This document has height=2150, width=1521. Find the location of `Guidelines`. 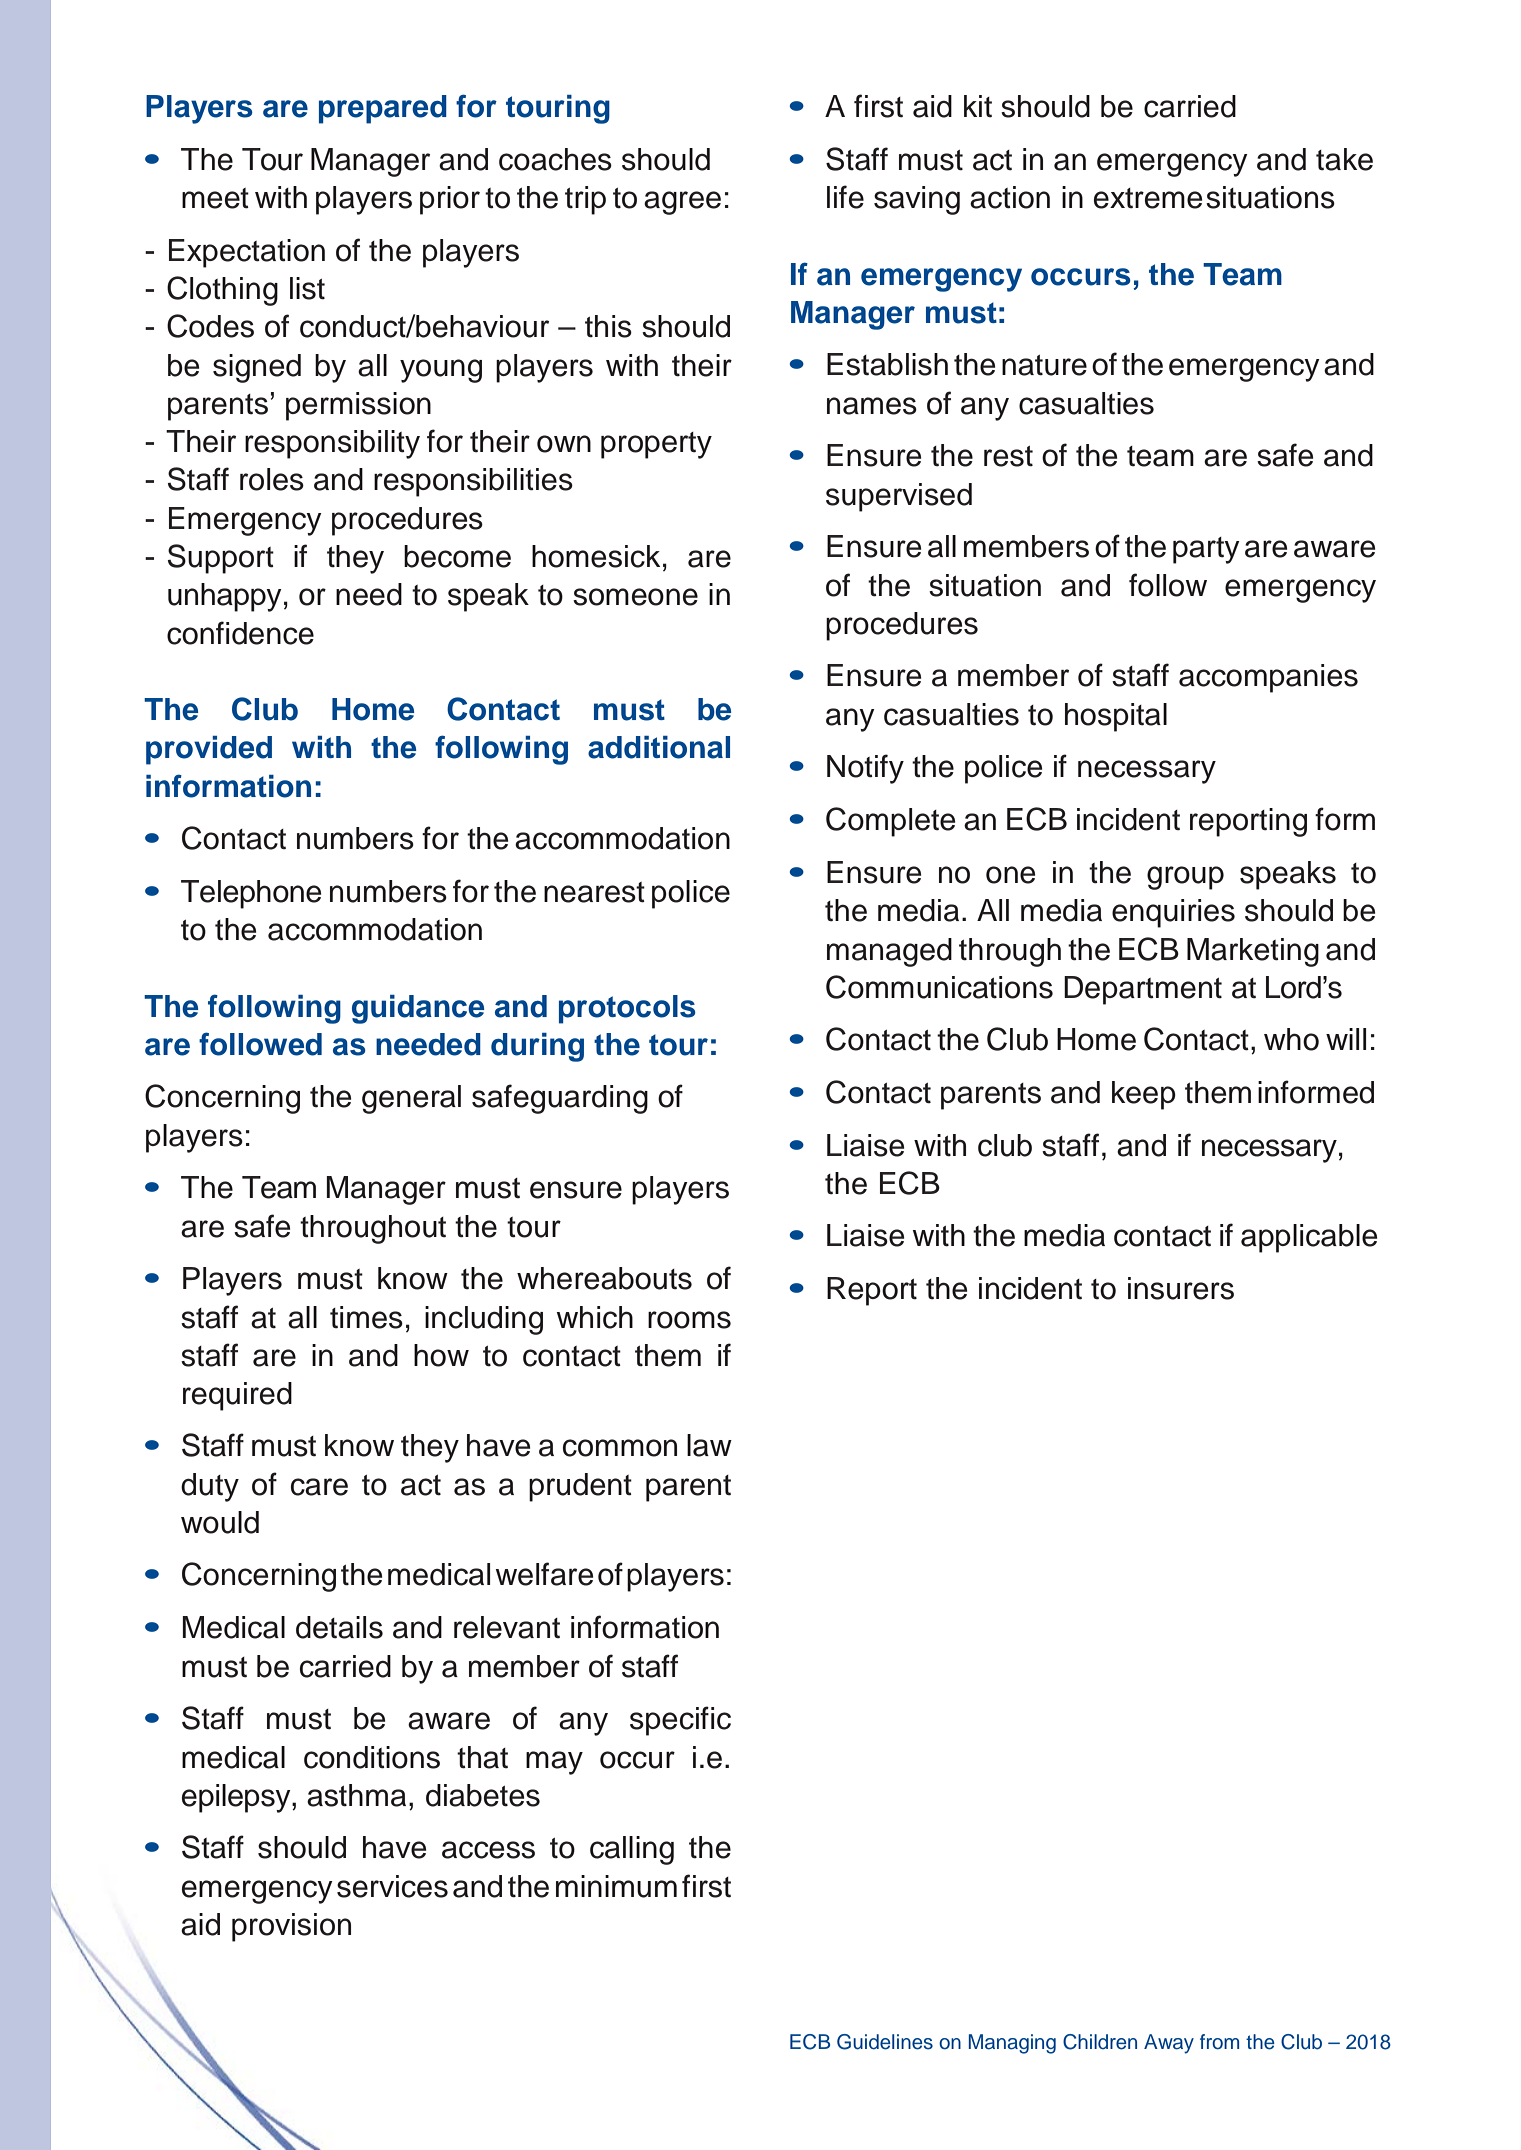

Guidelines is located at coordinates (885, 2042).
